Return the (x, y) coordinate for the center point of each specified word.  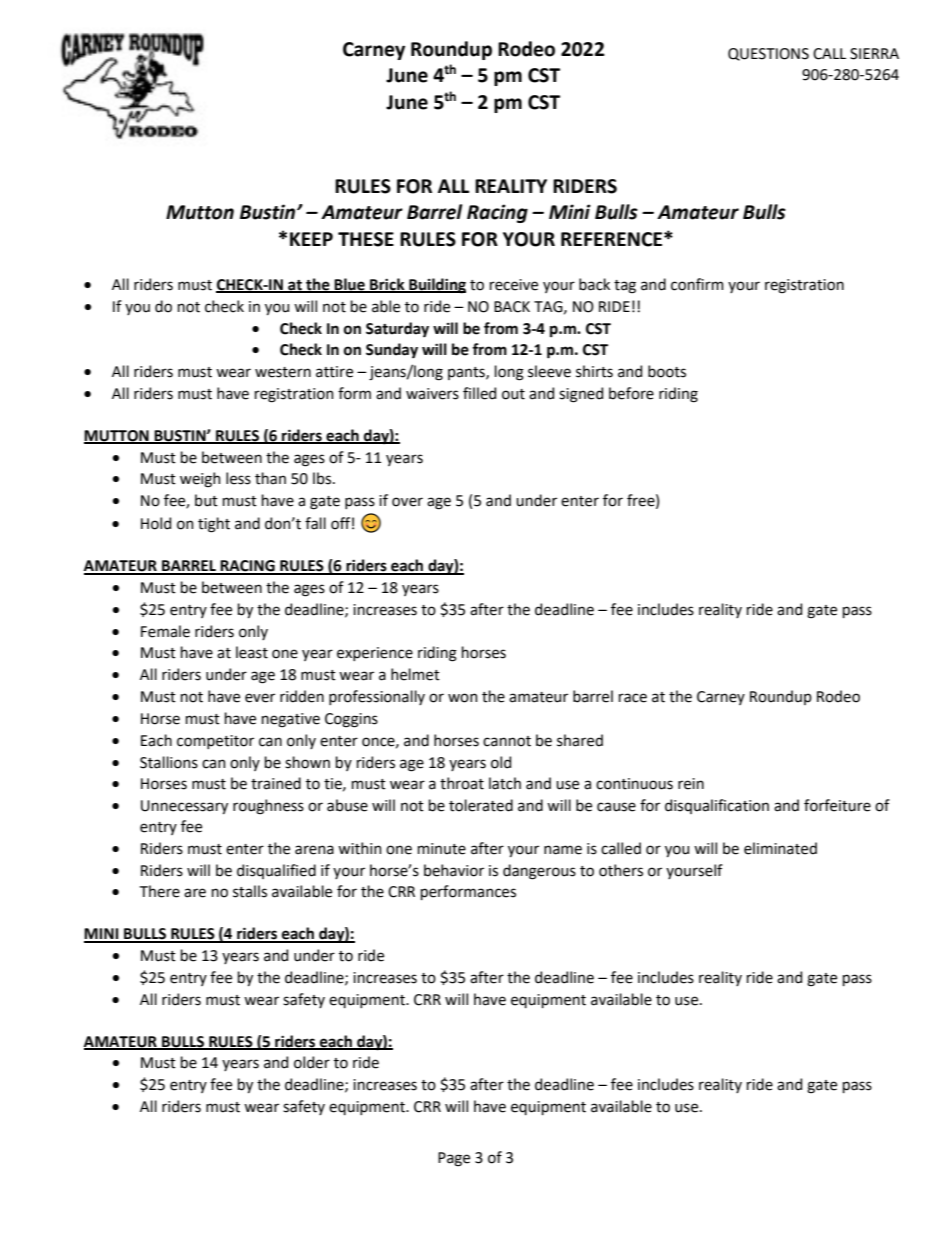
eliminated (780, 848)
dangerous (539, 872)
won (463, 698)
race (633, 698)
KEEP (311, 239)
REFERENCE (613, 239)
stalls (250, 891)
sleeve (549, 371)
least (252, 652)
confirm (697, 284)
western (283, 372)
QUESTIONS (768, 54)
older (312, 1062)
